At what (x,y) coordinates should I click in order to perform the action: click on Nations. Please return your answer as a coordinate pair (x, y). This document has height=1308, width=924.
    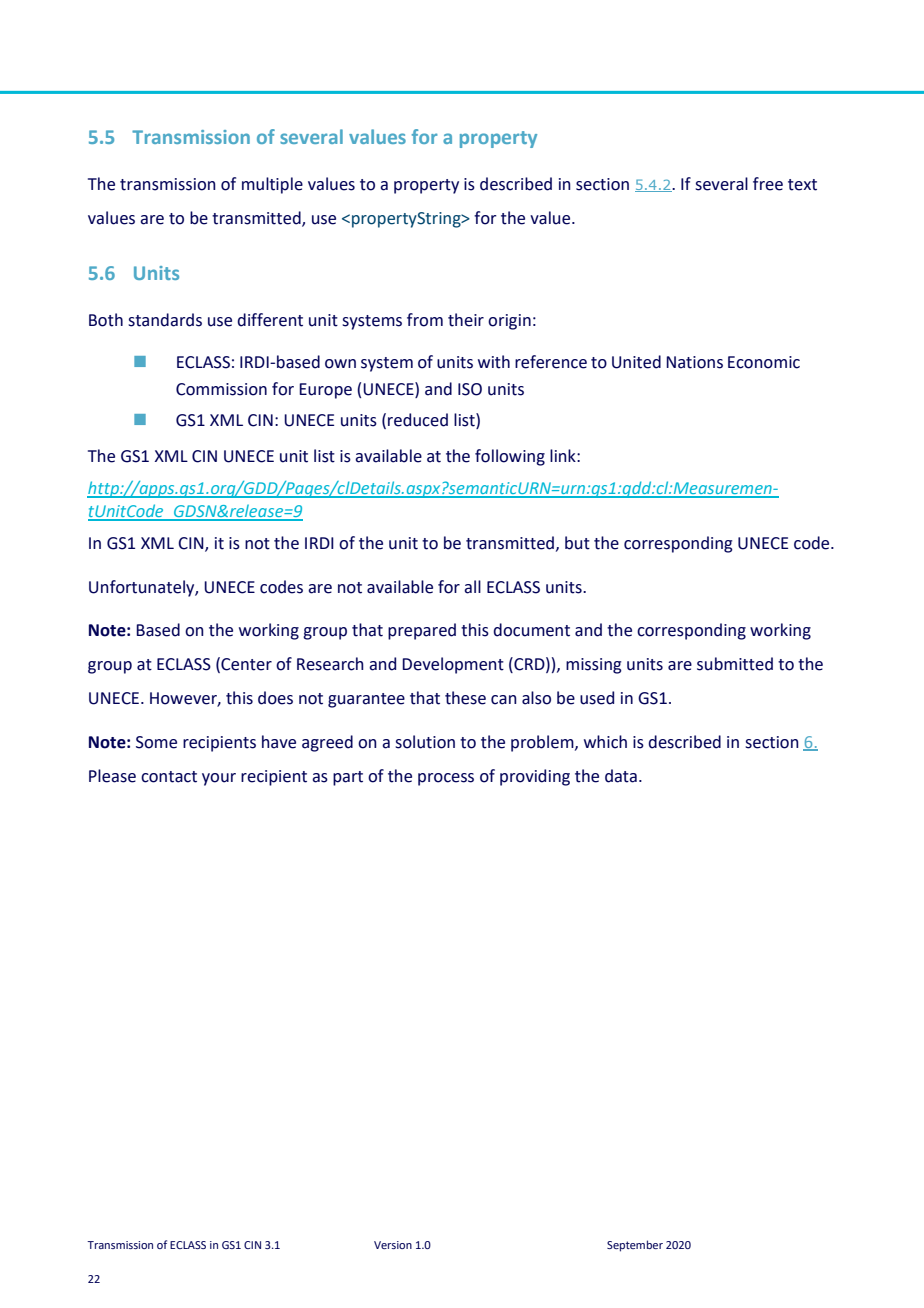
    Looking at the image, I should click on (694, 362).
